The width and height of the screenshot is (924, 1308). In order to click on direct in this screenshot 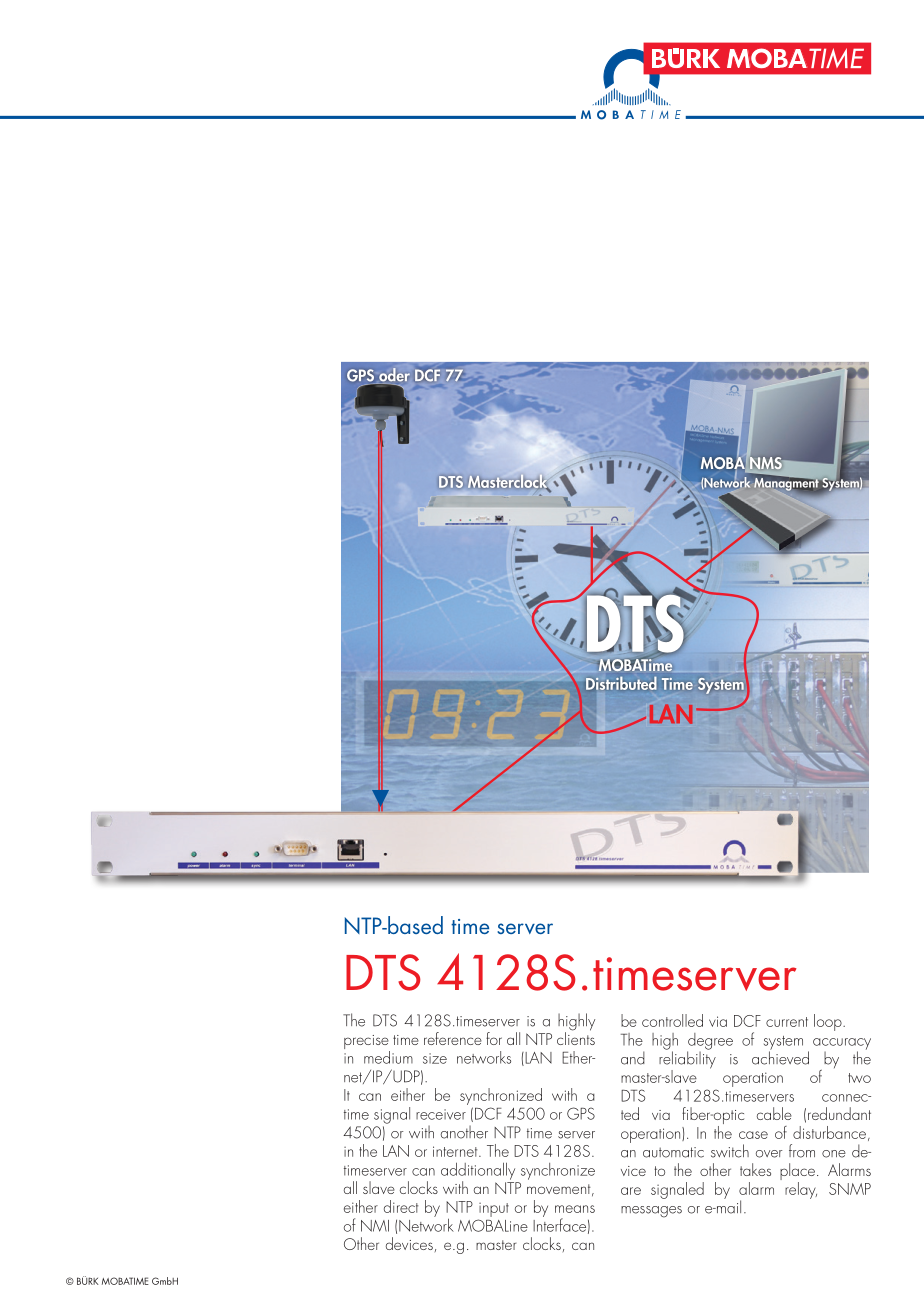, I will do `click(401, 1206)`.
